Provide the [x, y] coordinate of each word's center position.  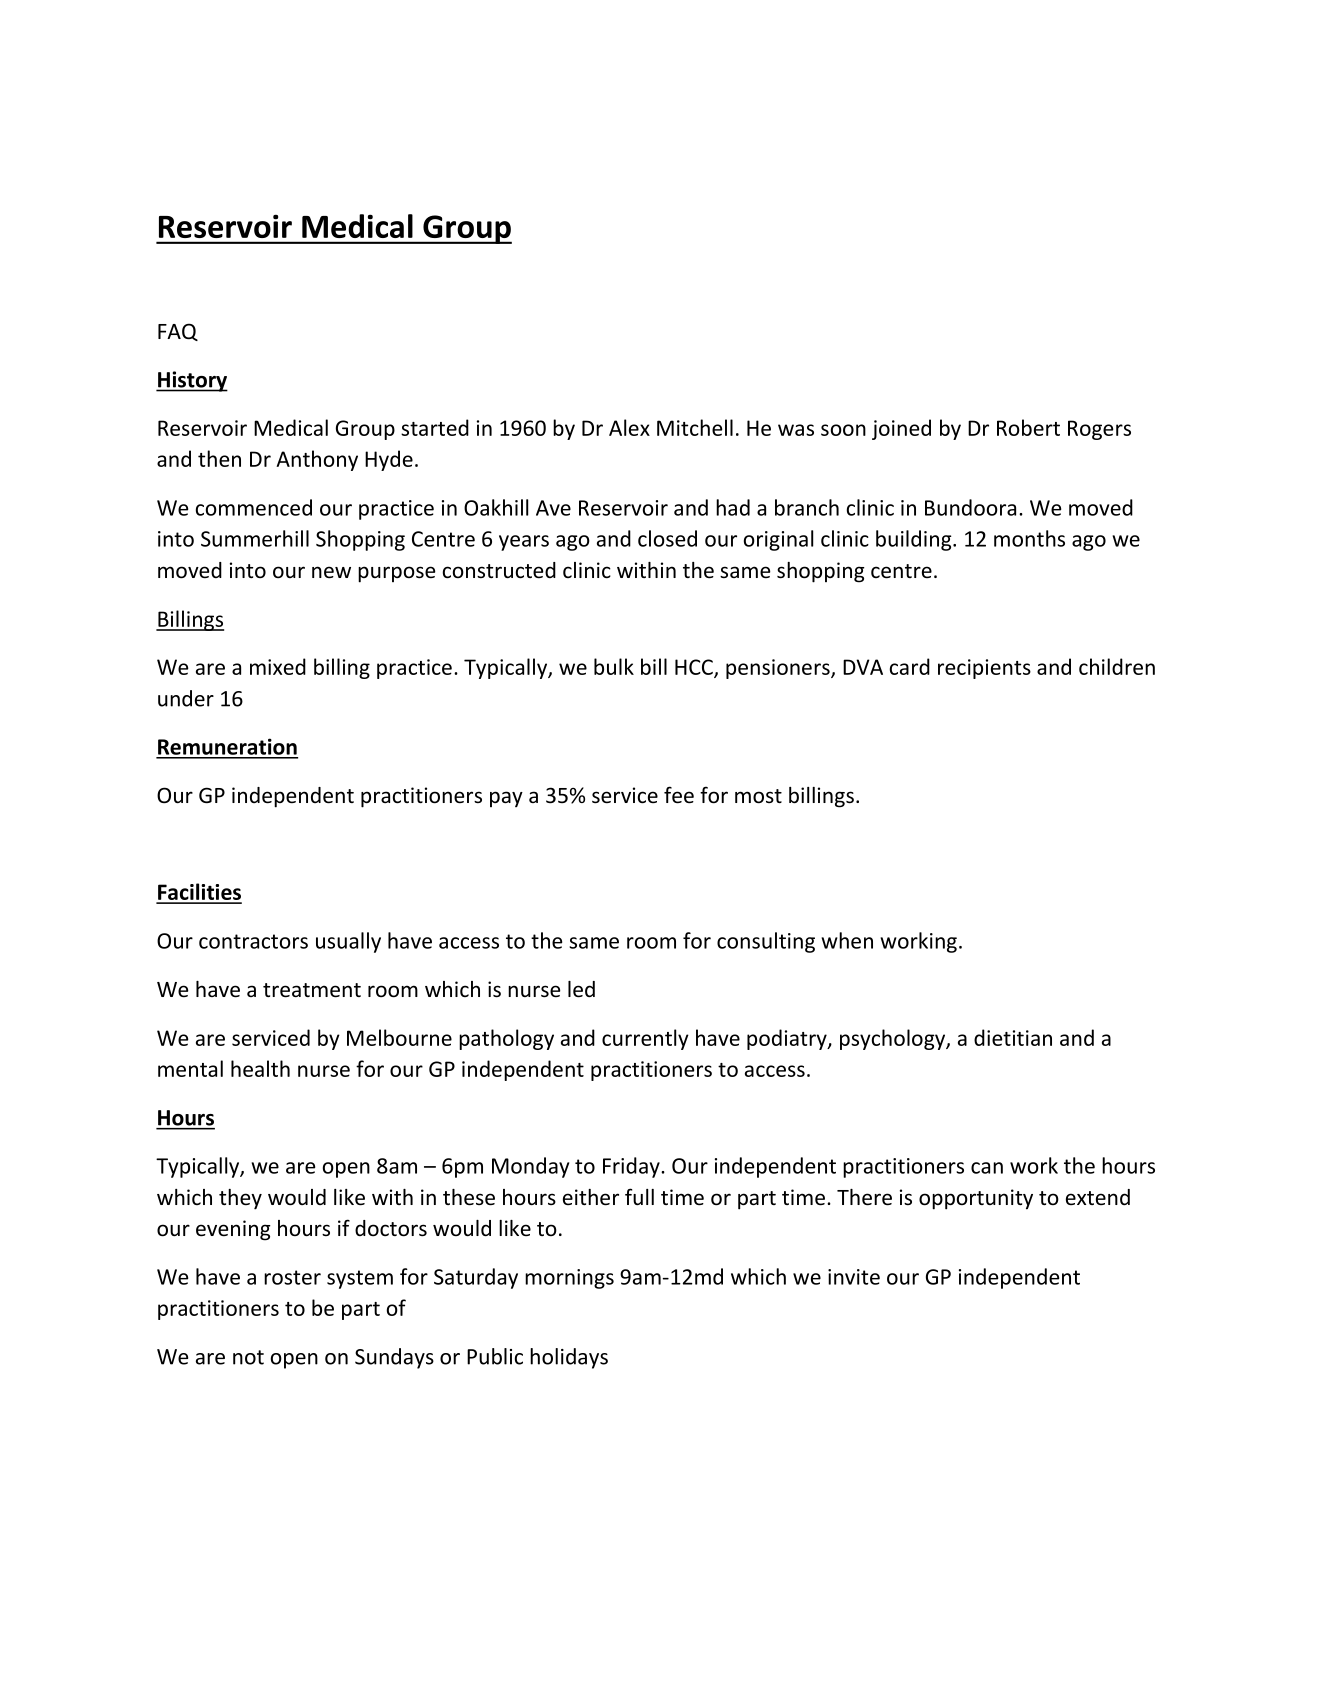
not [248, 1357]
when [847, 940]
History [192, 381]
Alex [629, 427]
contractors [253, 941]
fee [679, 795]
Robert [1028, 427]
